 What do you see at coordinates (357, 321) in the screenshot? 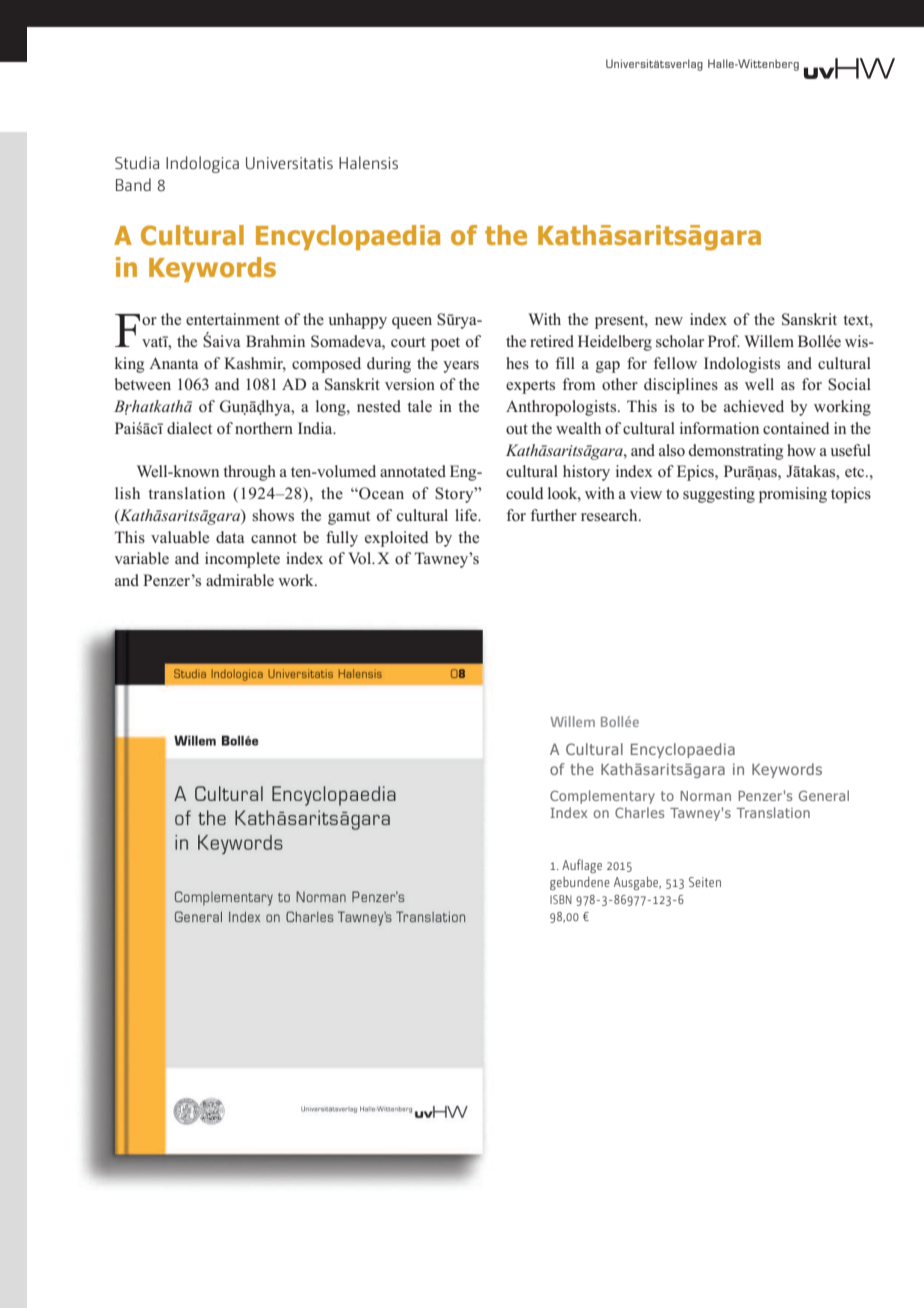
I see `unhappy` at bounding box center [357, 321].
